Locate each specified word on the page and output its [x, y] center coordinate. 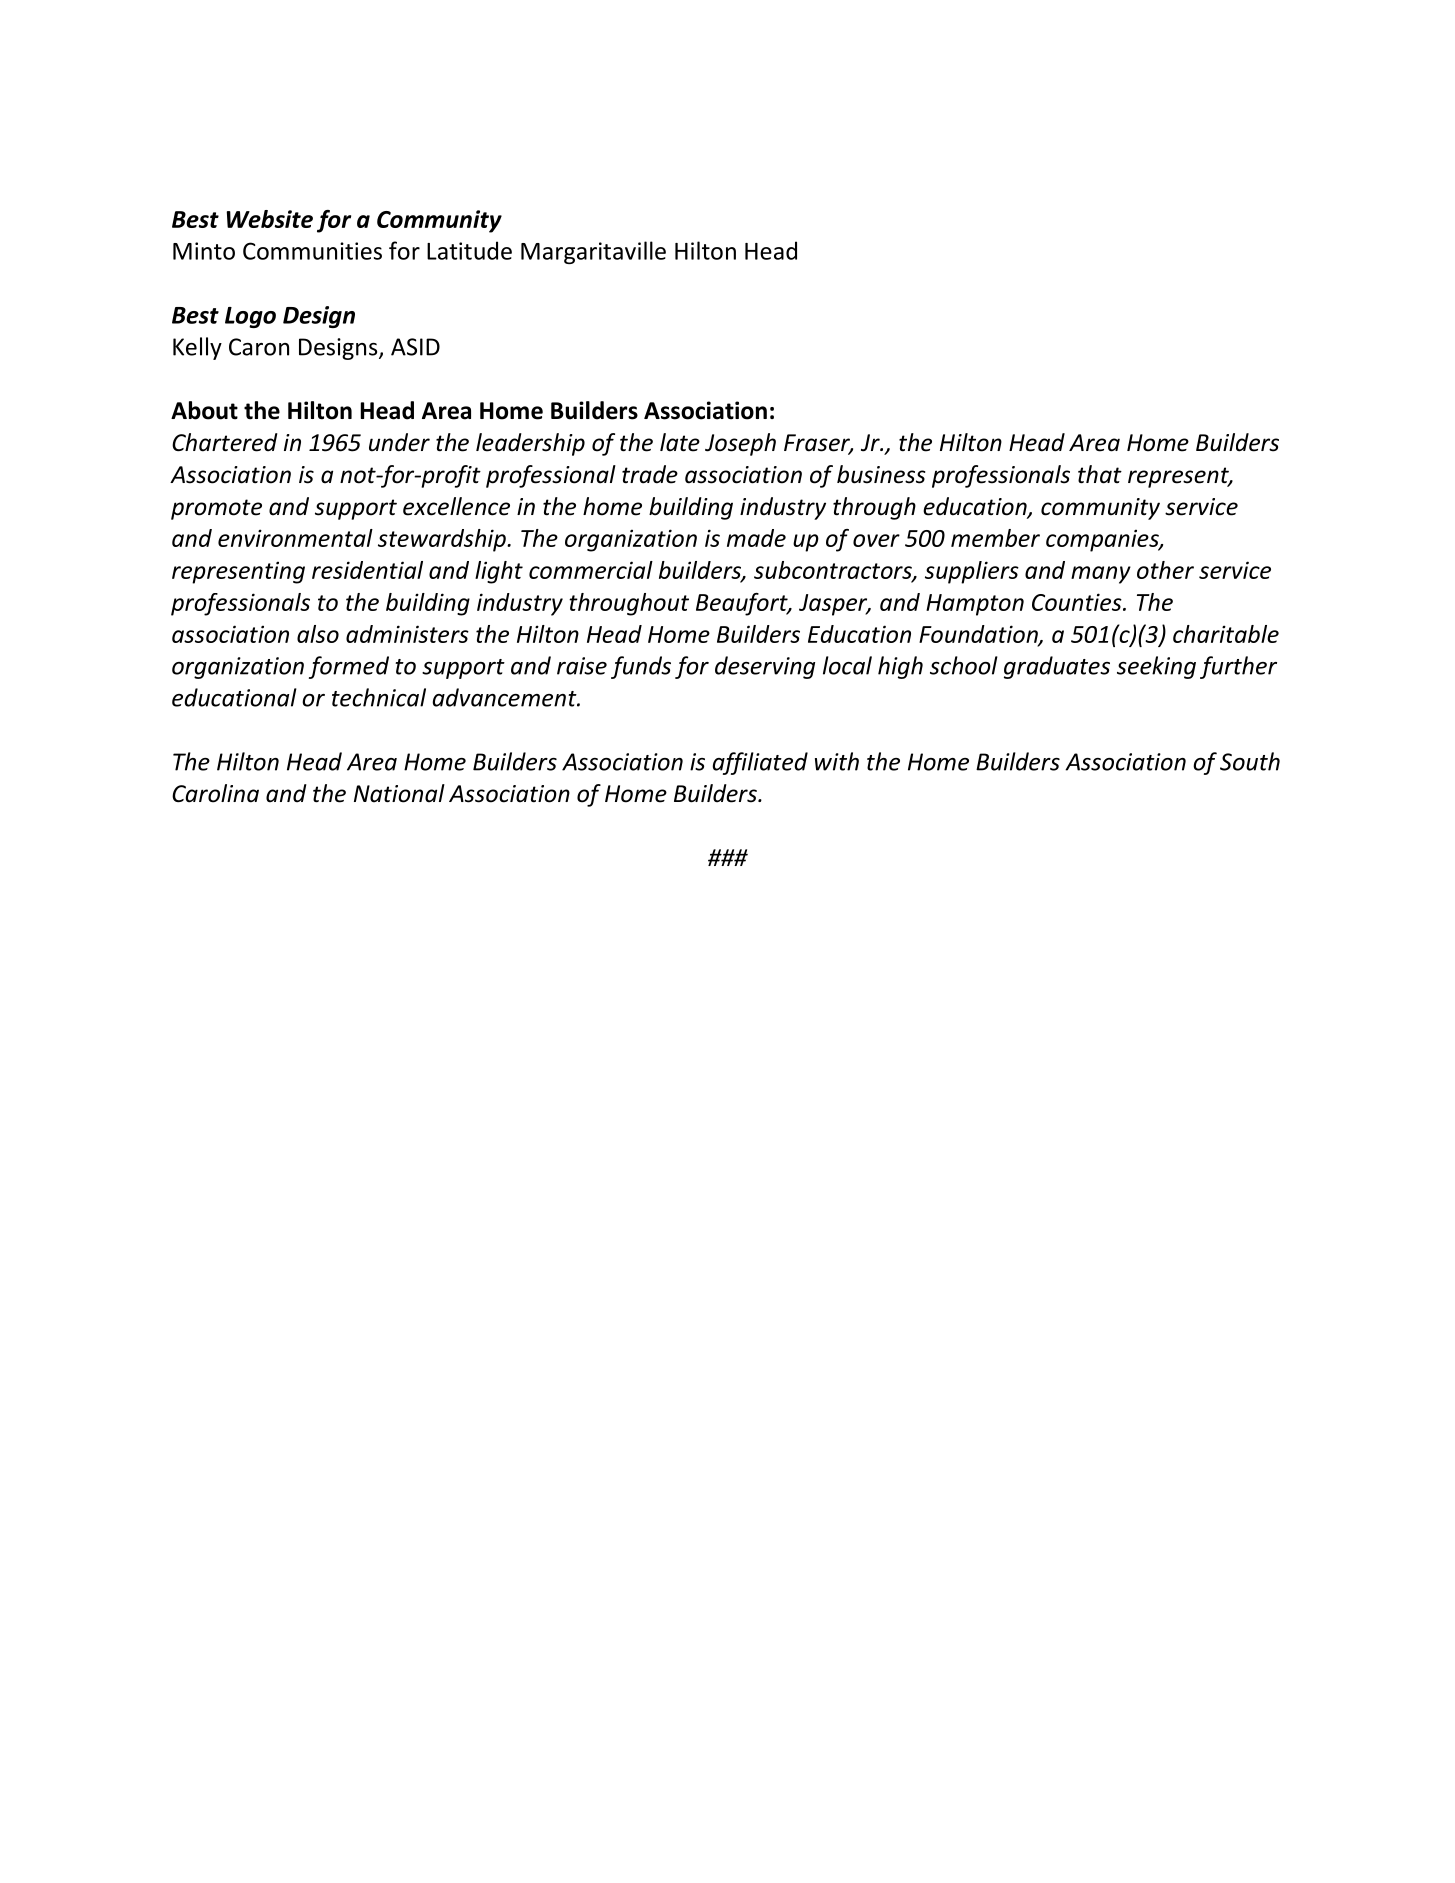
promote [216, 509]
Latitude [469, 250]
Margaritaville [593, 252]
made [756, 538]
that [1100, 474]
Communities [312, 251]
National [399, 793]
